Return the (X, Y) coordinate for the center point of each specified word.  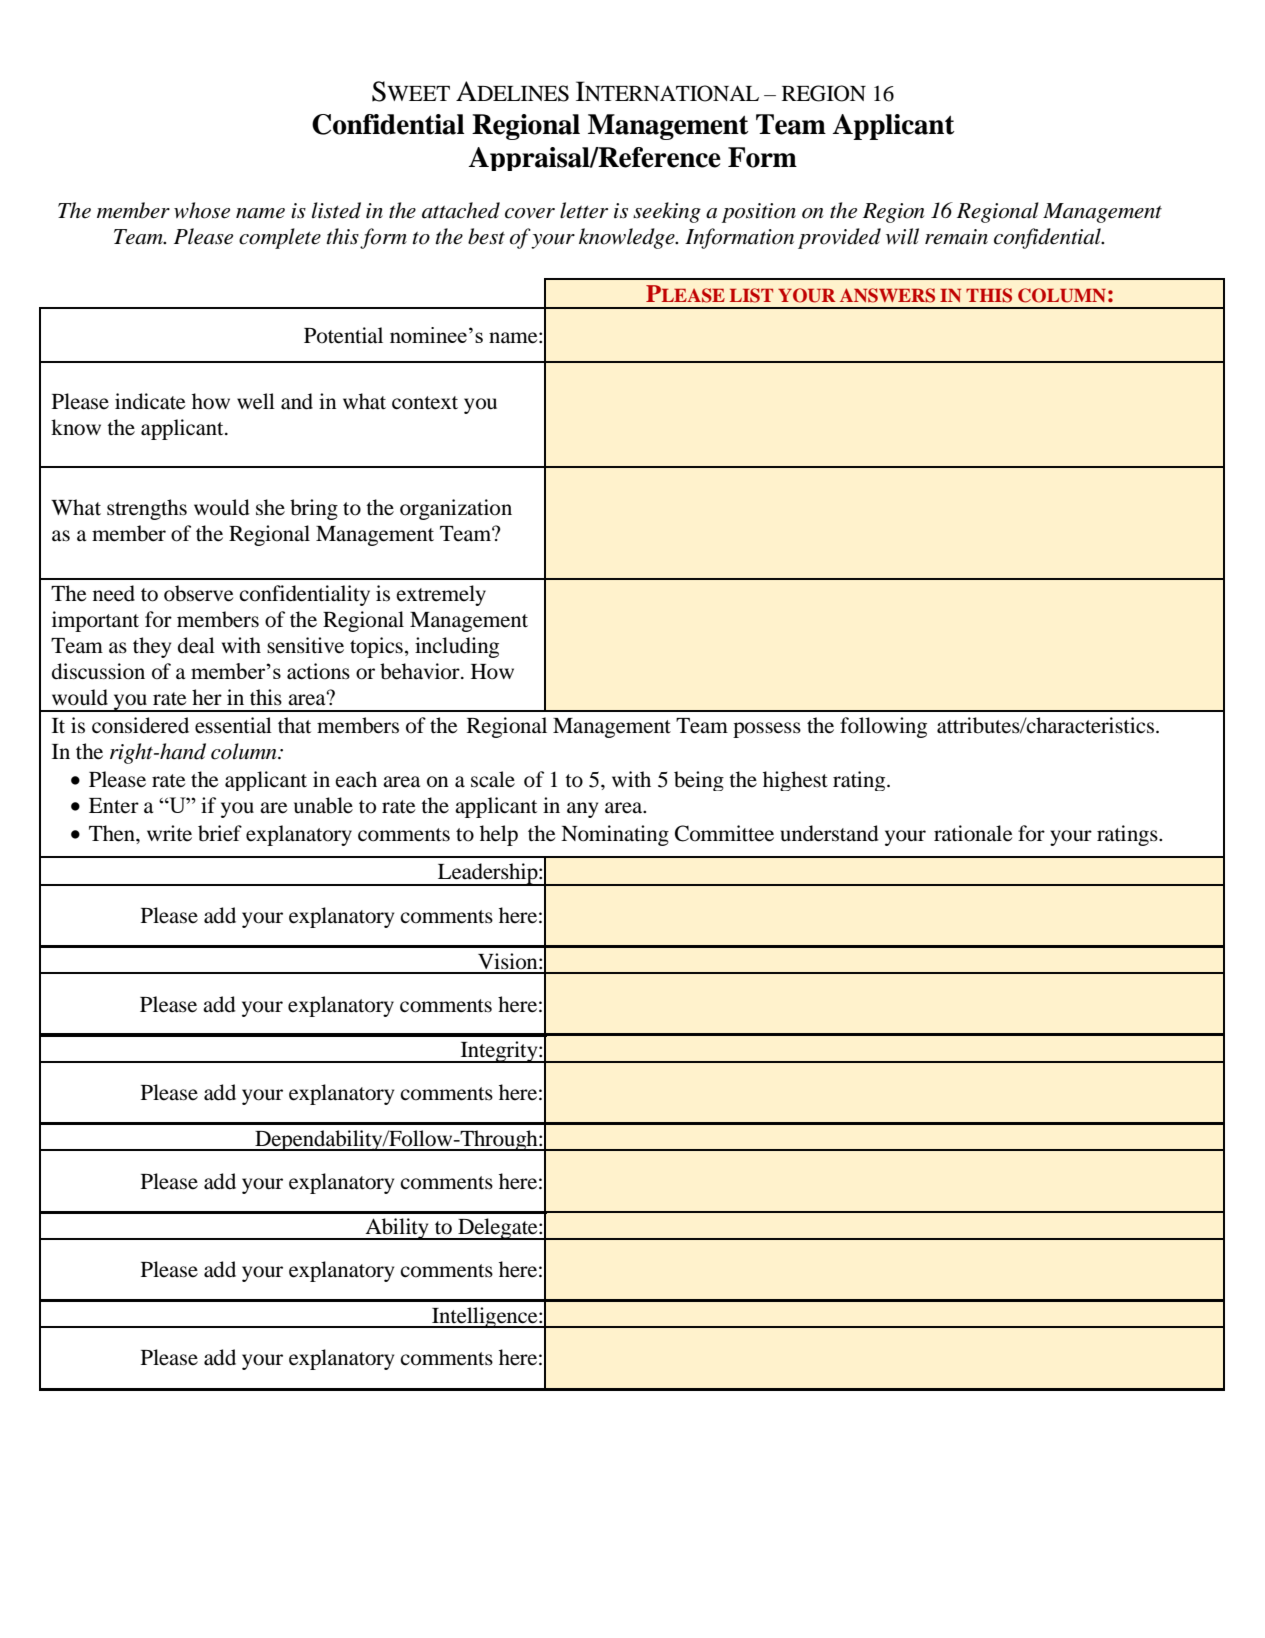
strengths (147, 509)
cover (530, 213)
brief (220, 833)
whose (202, 210)
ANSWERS (887, 295)
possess (767, 730)
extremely (441, 595)
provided (839, 238)
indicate (150, 401)
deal (196, 645)
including (457, 647)
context (425, 403)
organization (456, 509)
